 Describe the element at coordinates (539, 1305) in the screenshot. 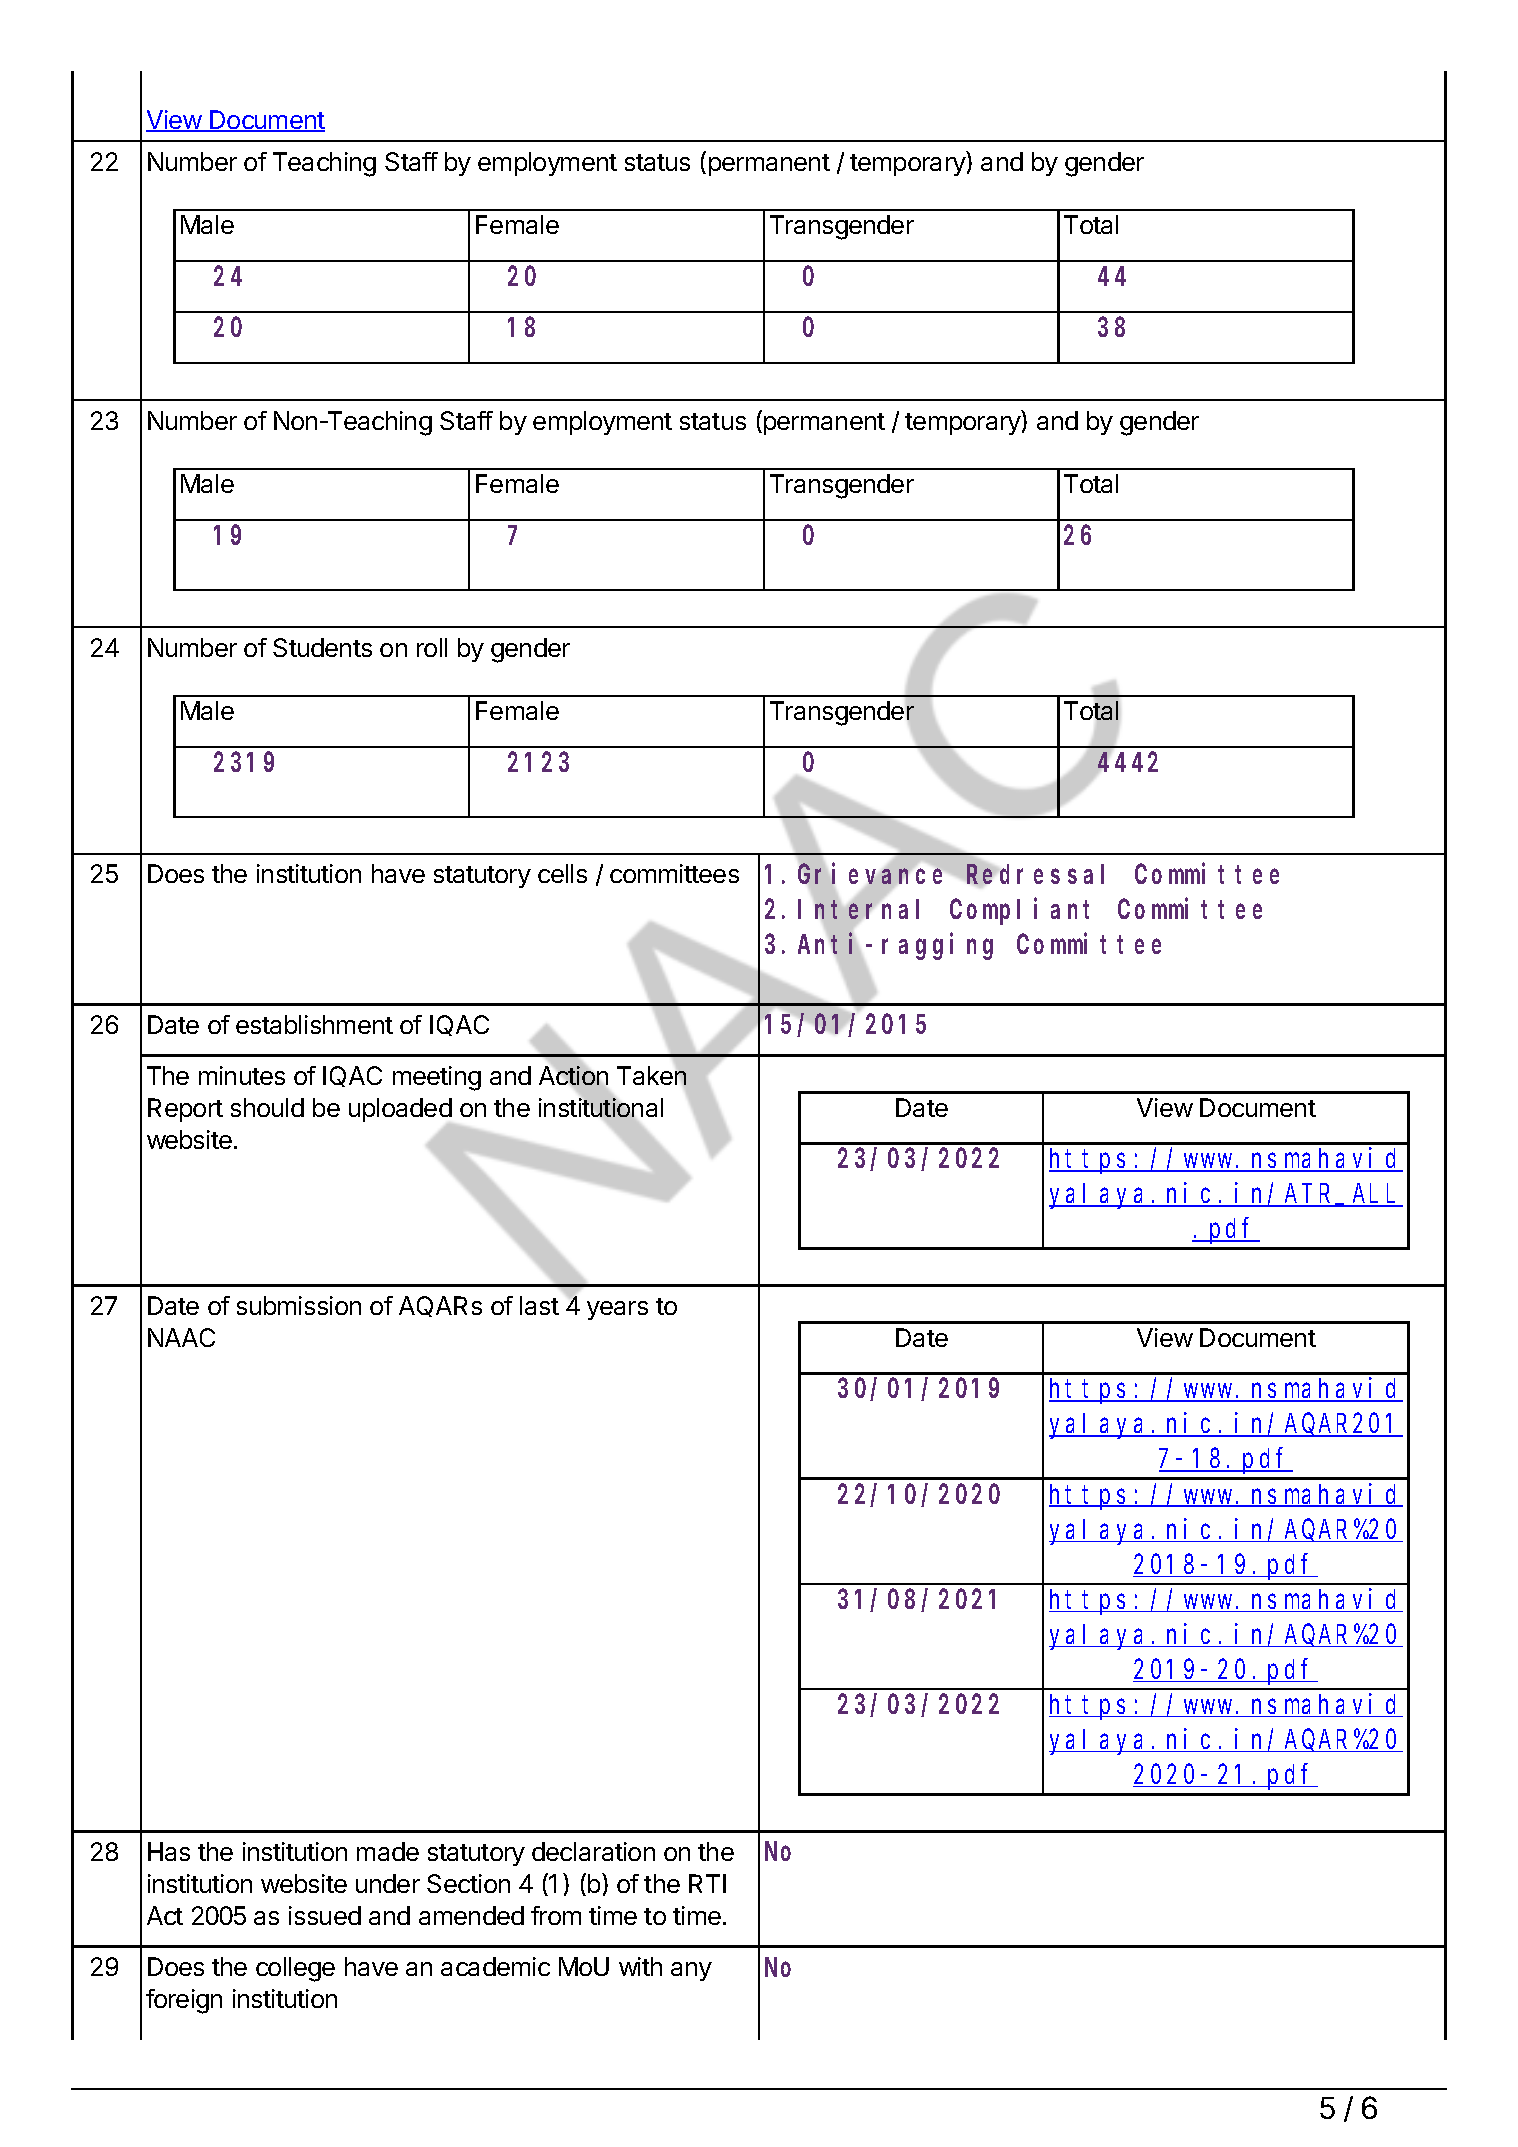

I see `last` at that location.
